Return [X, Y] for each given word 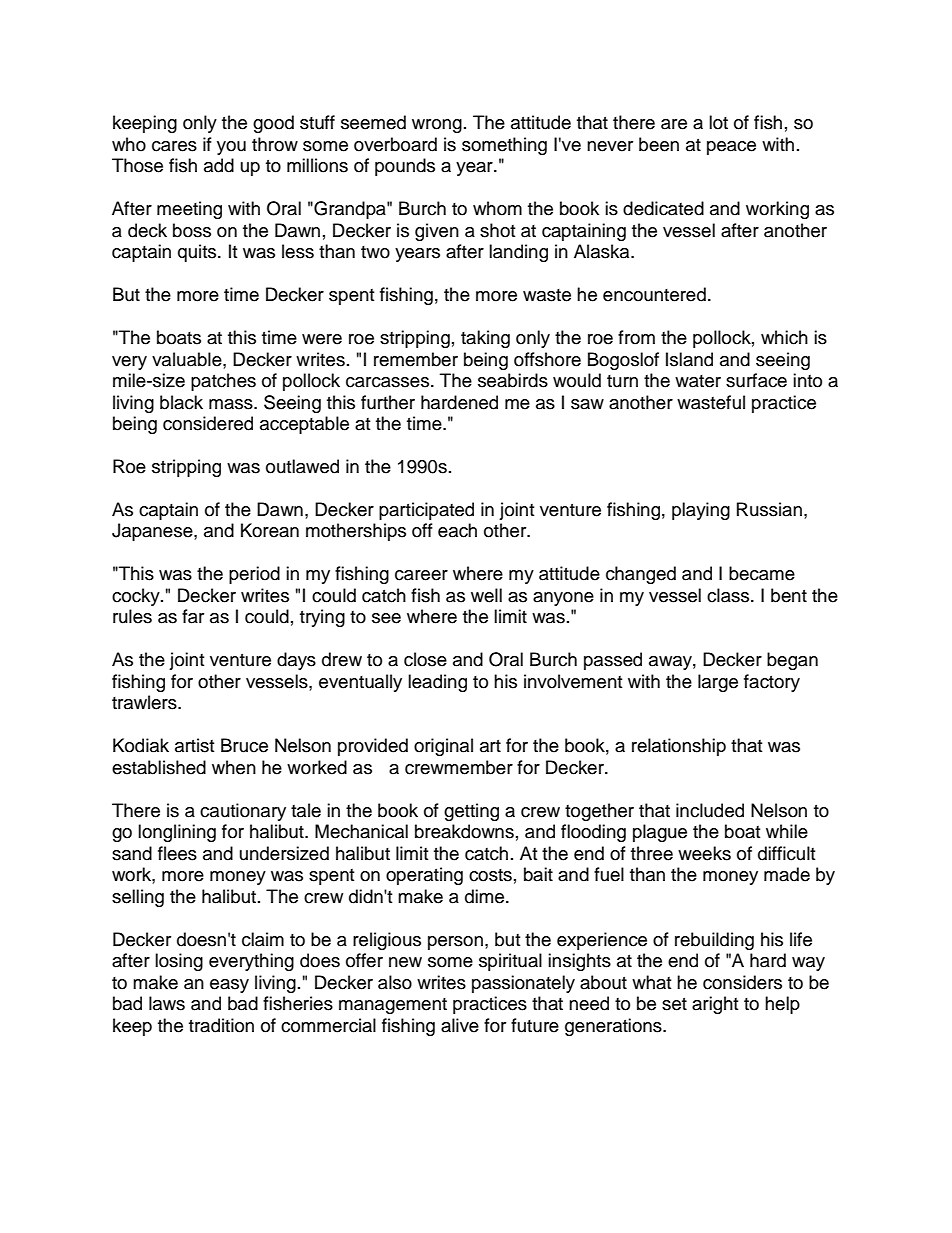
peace [731, 148]
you [231, 148]
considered [208, 423]
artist [194, 745]
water [698, 381]
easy [229, 986]
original [443, 747]
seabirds [513, 380]
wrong [437, 126]
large [718, 683]
